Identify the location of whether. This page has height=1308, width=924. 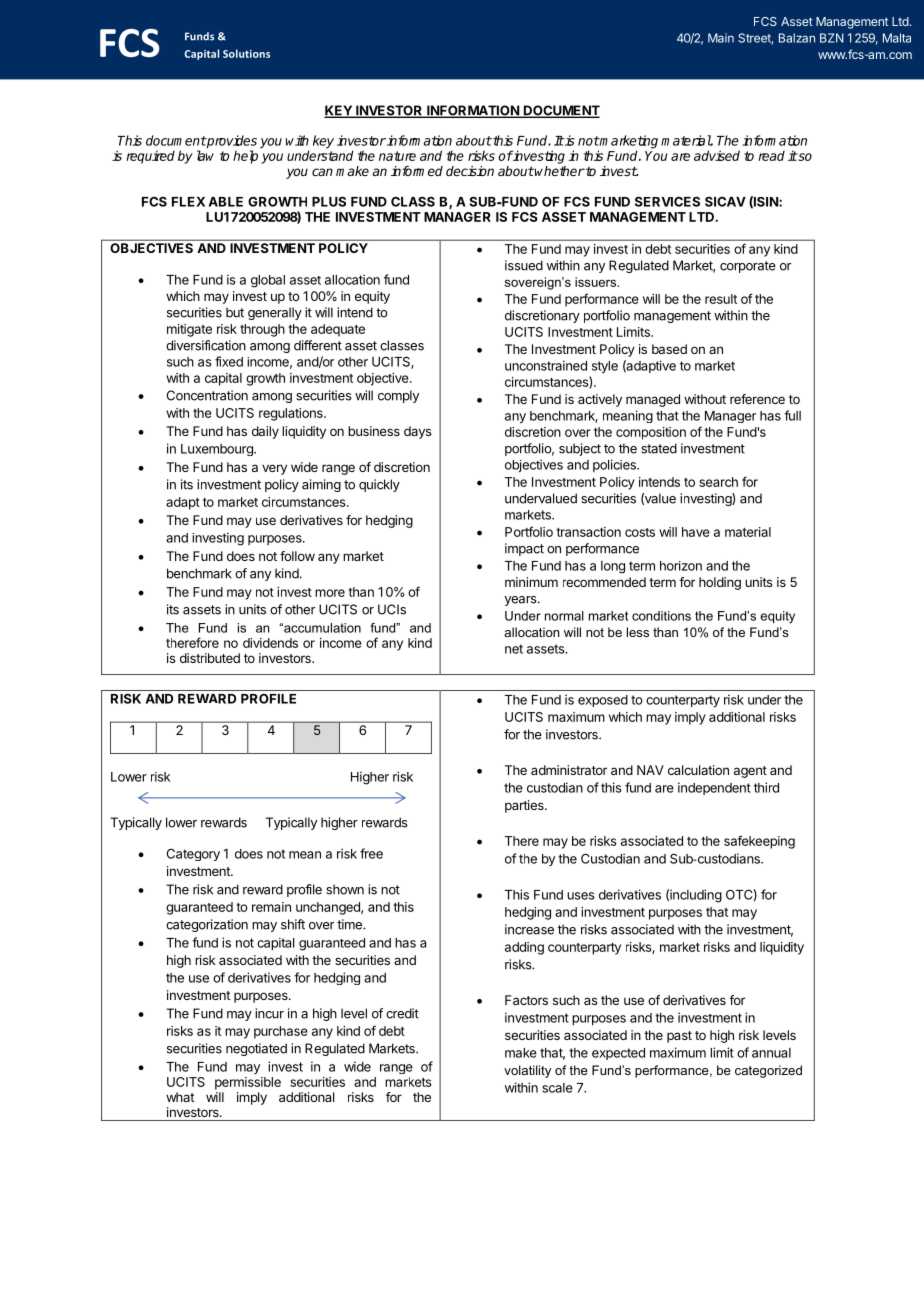
(559, 171).
